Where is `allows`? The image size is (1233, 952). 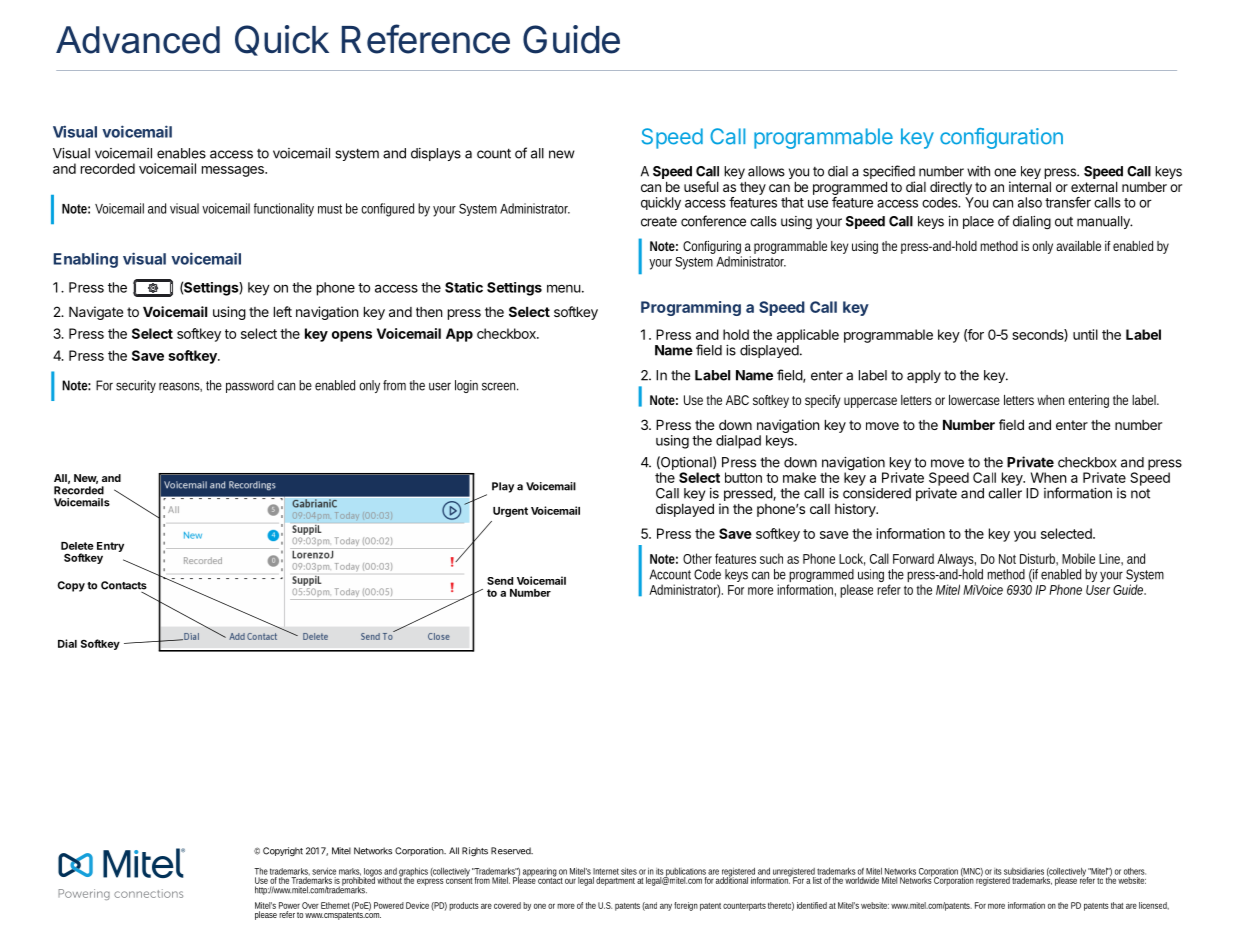 allows is located at coordinates (766, 171).
